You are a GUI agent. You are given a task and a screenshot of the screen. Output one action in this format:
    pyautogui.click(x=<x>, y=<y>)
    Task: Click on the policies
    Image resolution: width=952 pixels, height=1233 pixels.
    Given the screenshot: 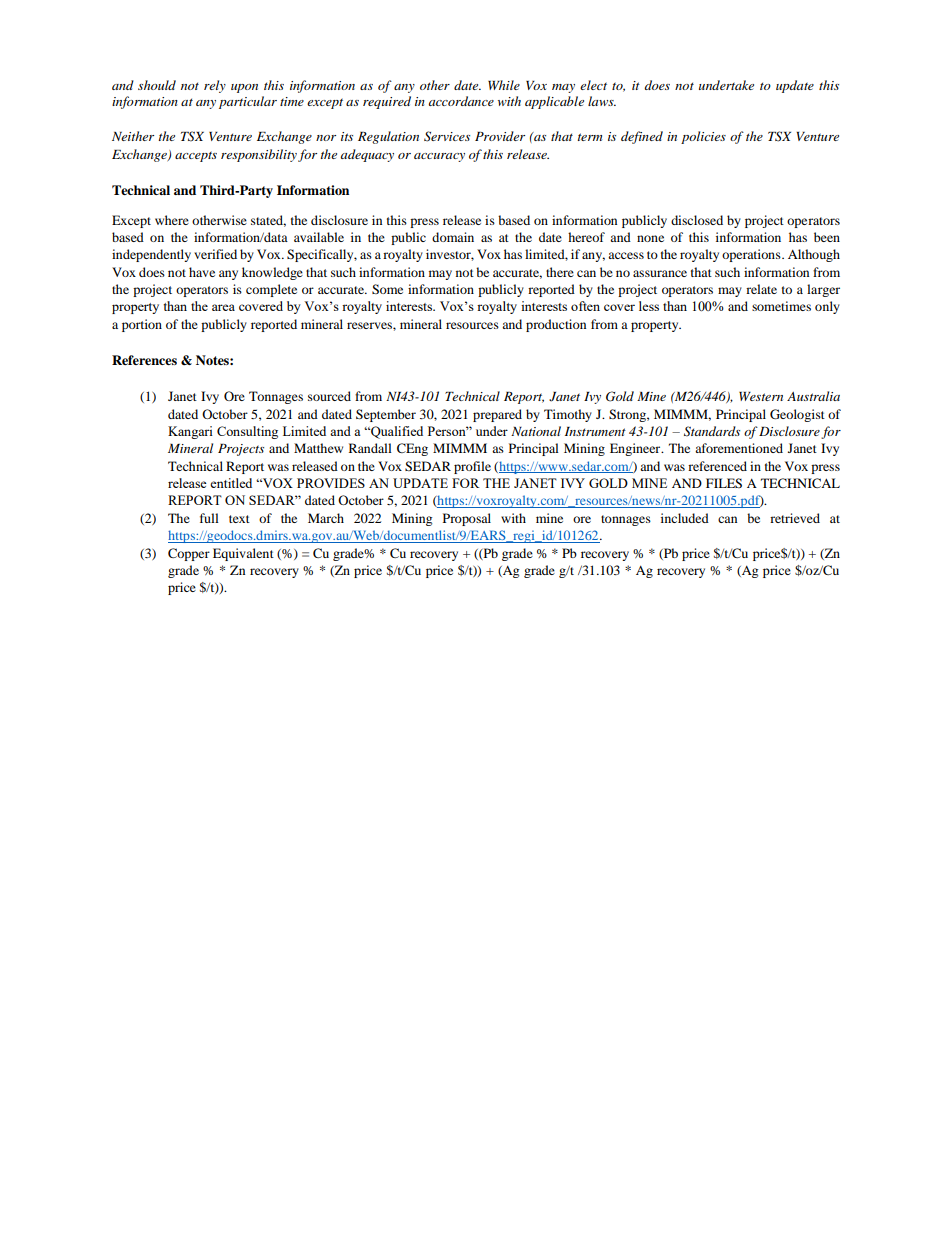 What is the action you would take?
    pyautogui.click(x=703, y=137)
